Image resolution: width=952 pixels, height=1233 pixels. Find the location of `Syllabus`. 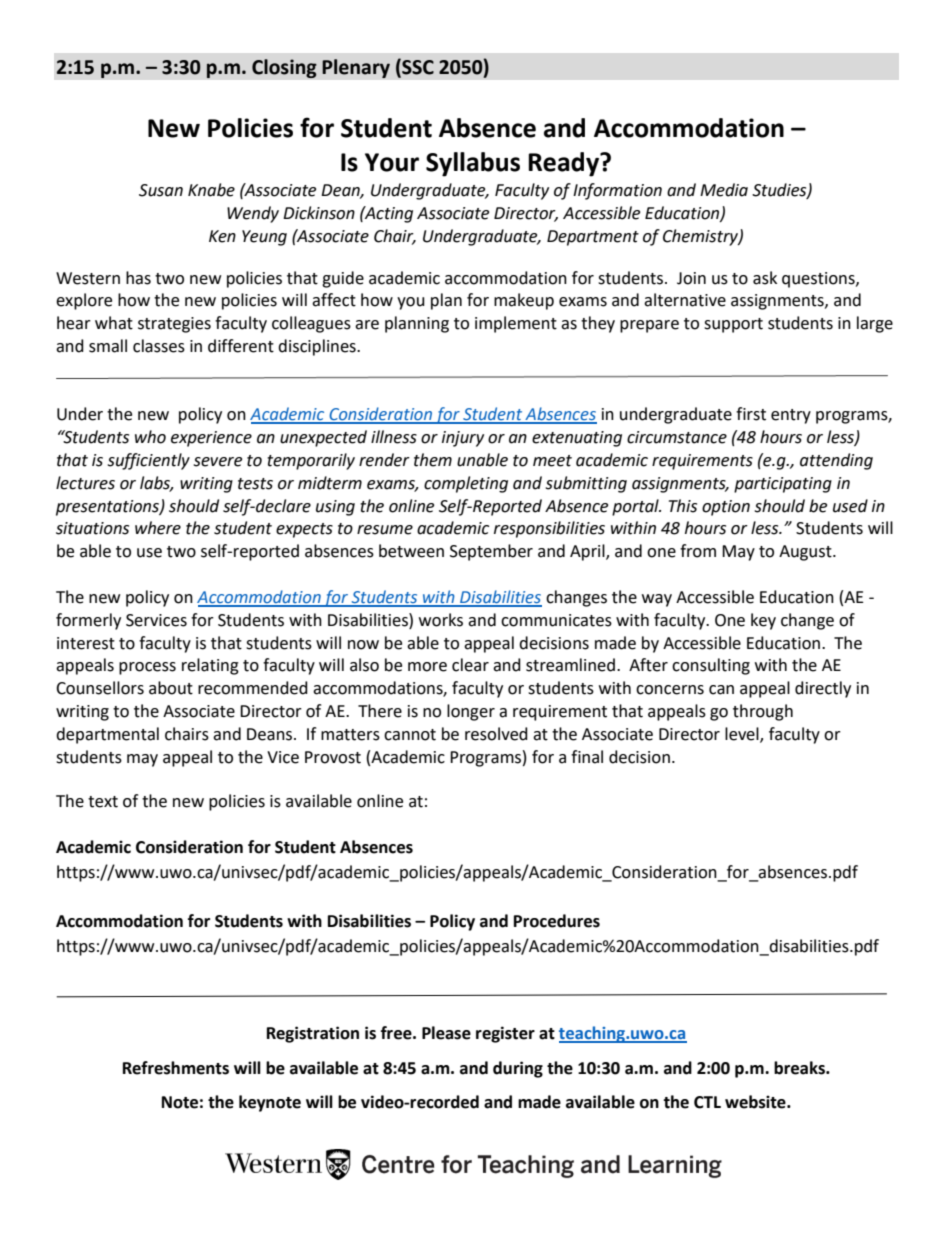

Syllabus is located at coordinates (473, 164).
